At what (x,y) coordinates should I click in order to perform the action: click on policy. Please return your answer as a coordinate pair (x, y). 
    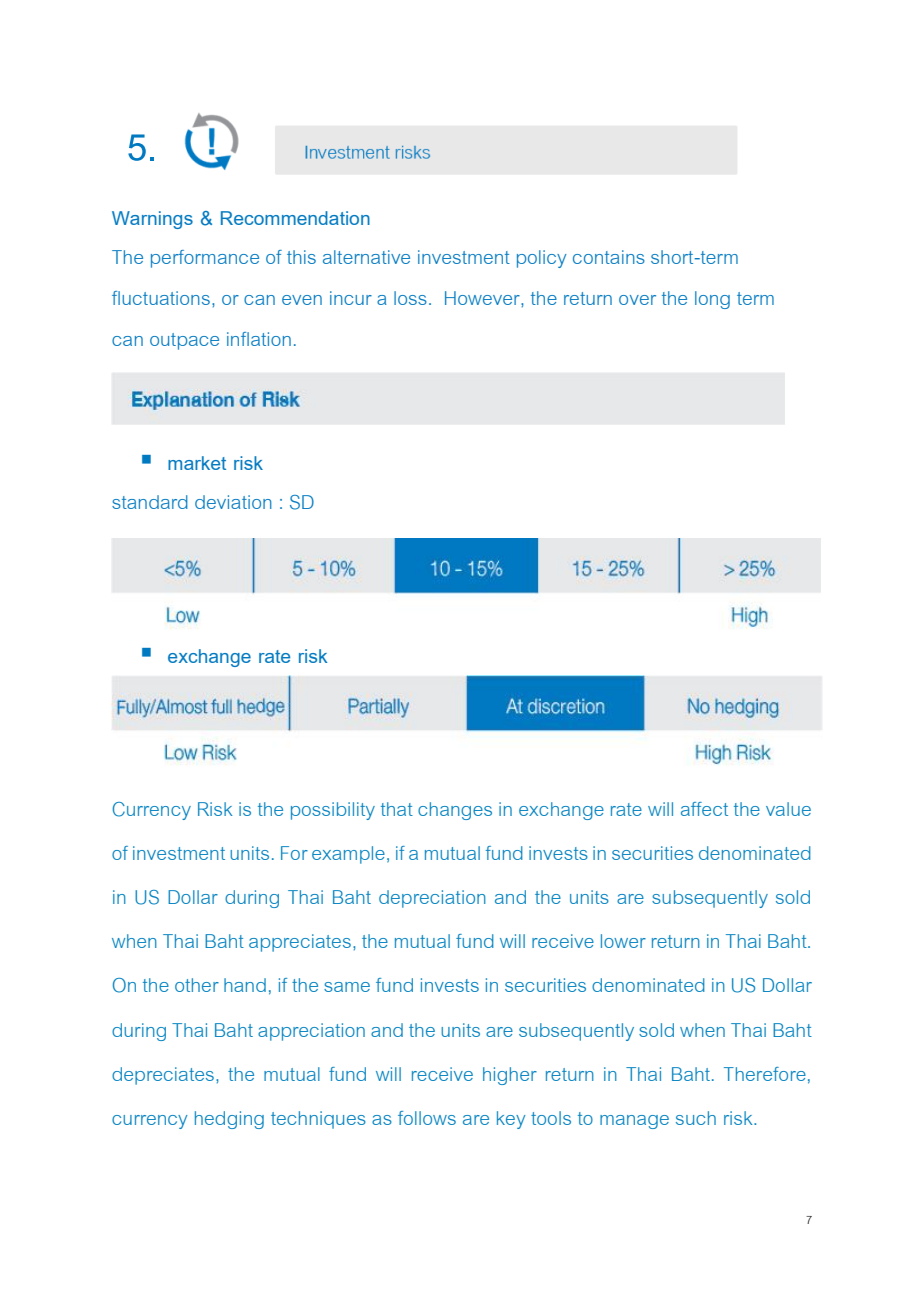
    Looking at the image, I should click on (541, 259).
